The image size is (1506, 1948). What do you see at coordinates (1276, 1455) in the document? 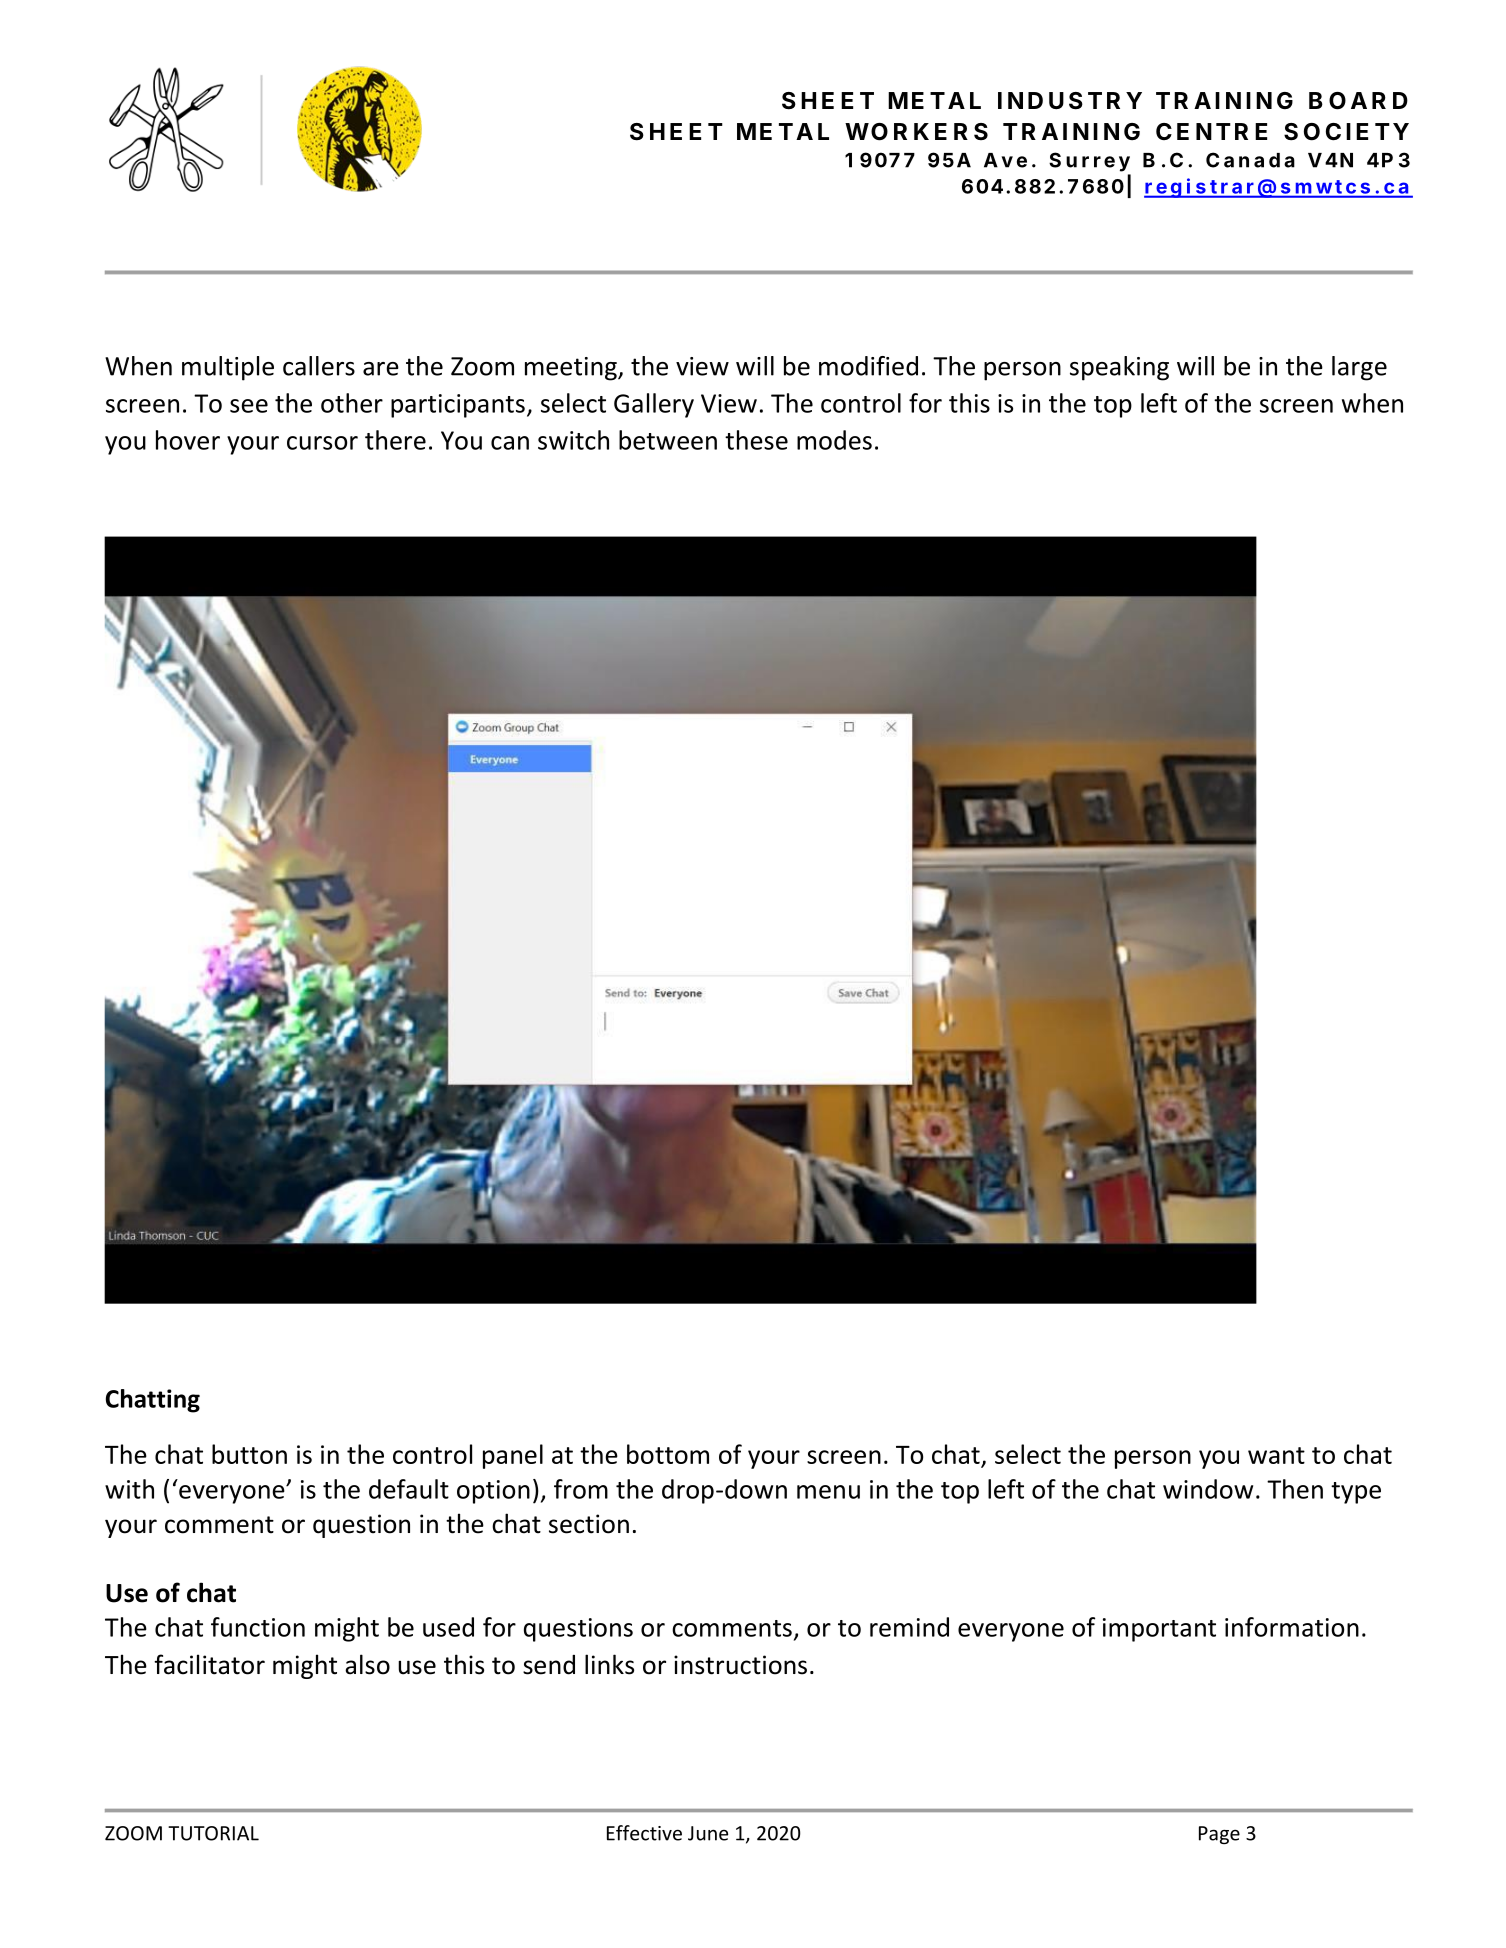
I see `want` at bounding box center [1276, 1455].
